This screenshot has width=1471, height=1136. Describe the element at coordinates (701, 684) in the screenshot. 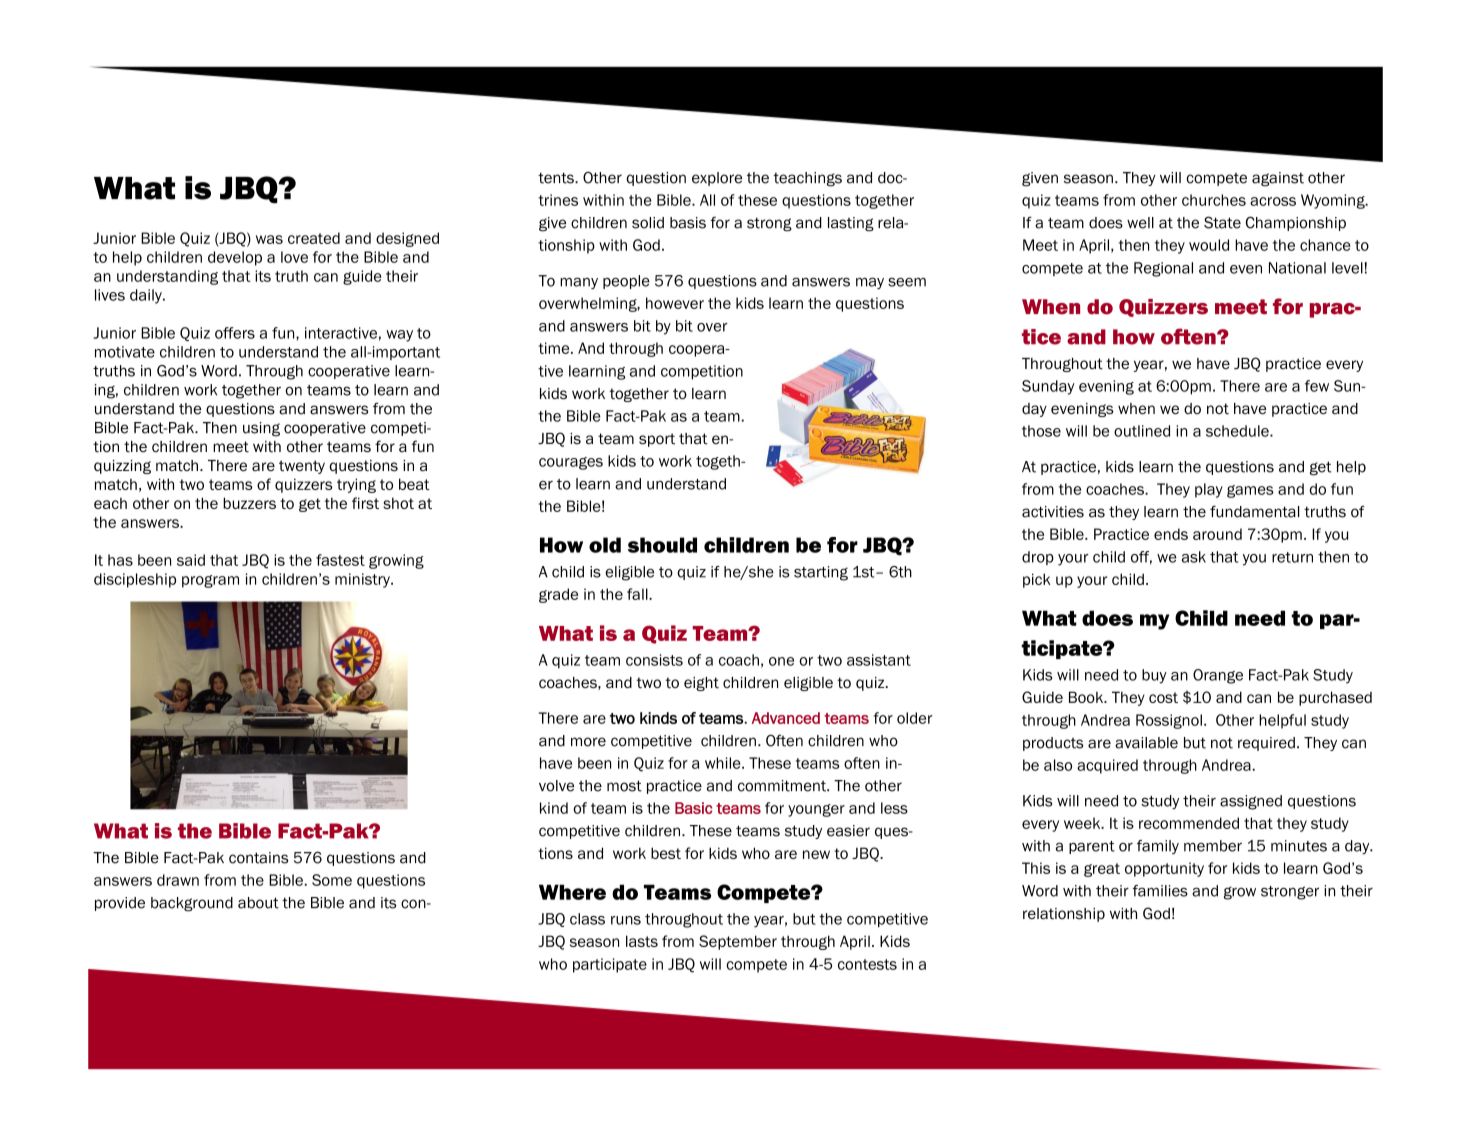

I see `eight` at that location.
